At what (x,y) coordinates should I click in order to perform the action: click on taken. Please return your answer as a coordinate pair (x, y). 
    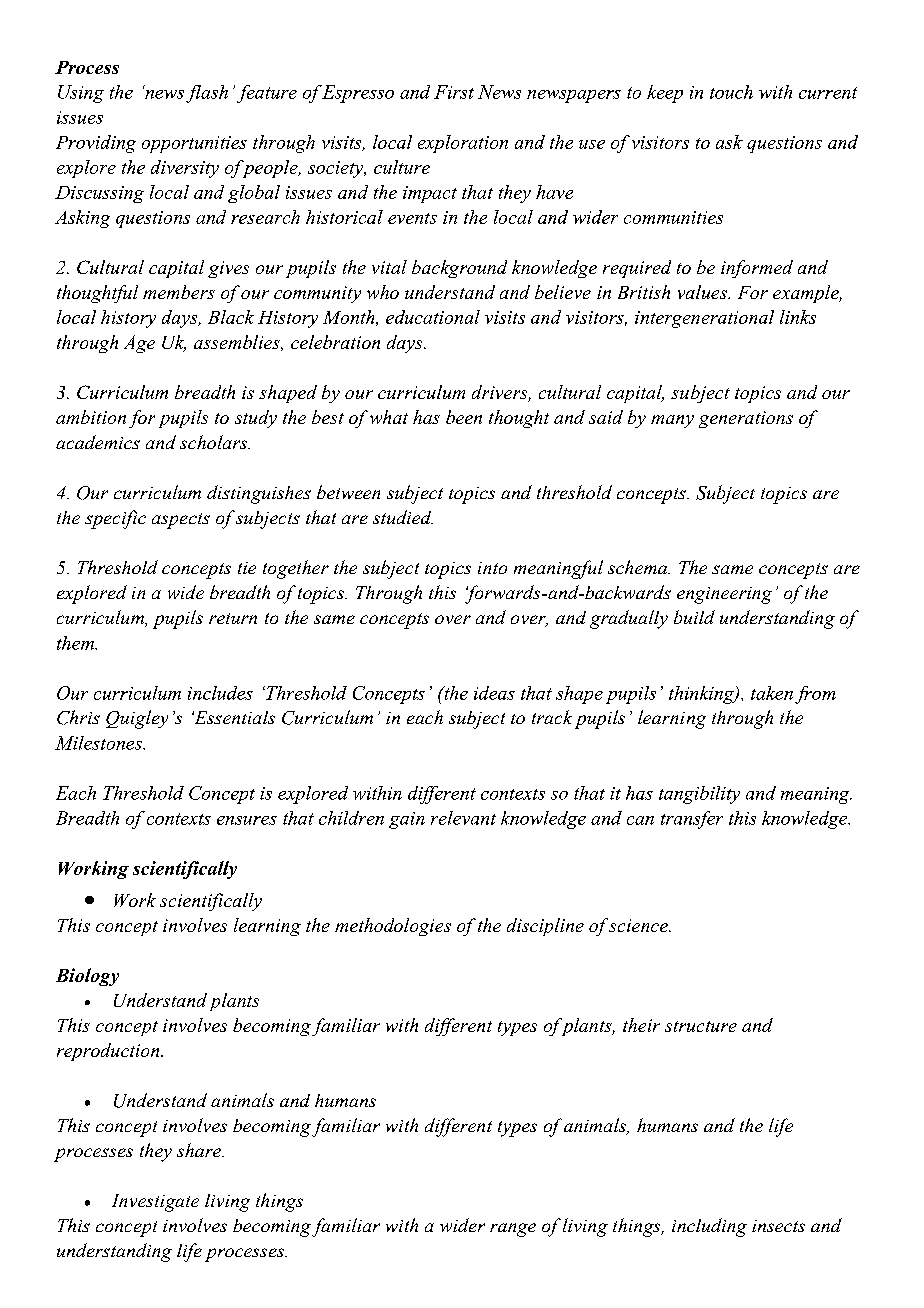
    Looking at the image, I should click on (772, 693).
